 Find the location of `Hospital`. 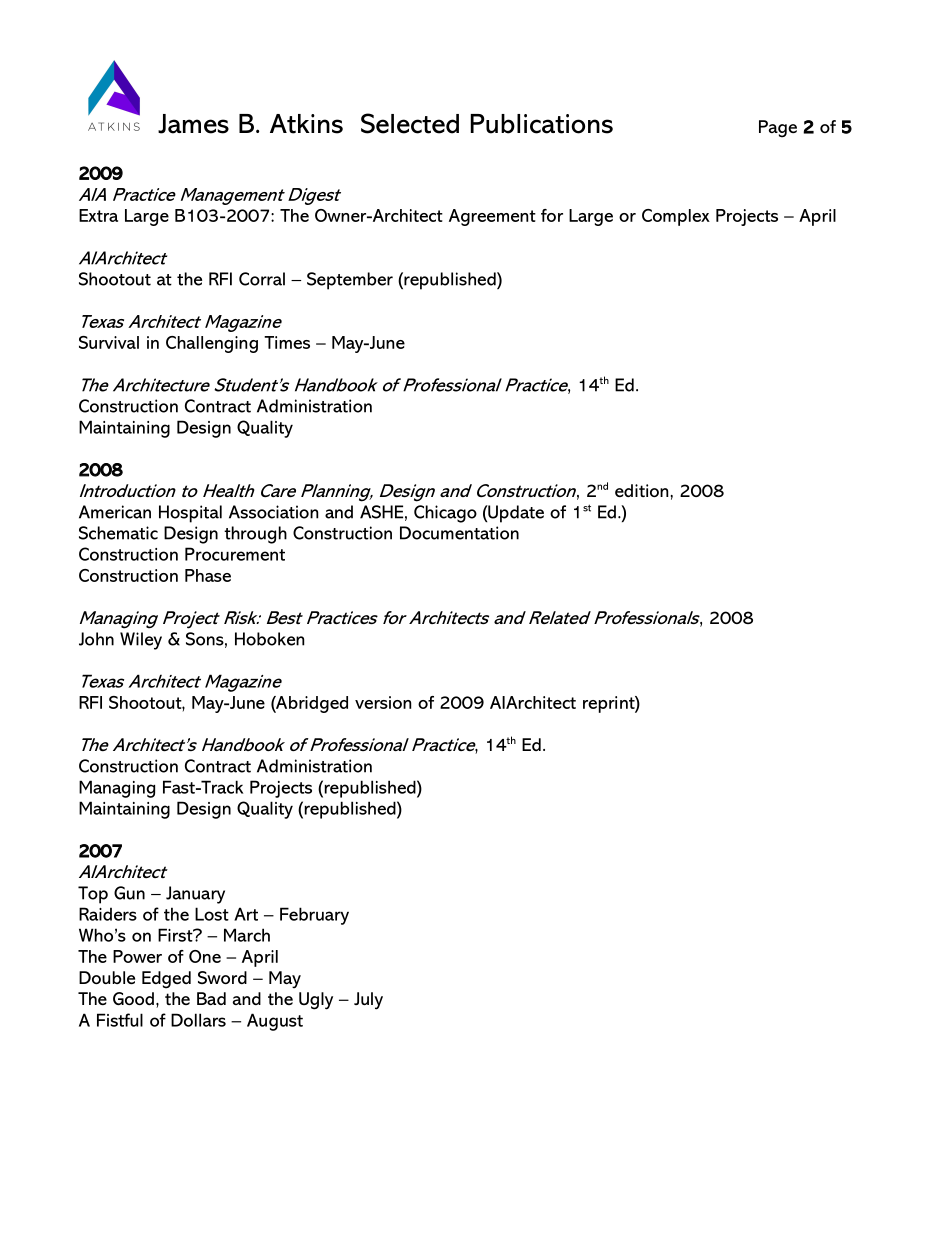

Hospital is located at coordinates (190, 514).
